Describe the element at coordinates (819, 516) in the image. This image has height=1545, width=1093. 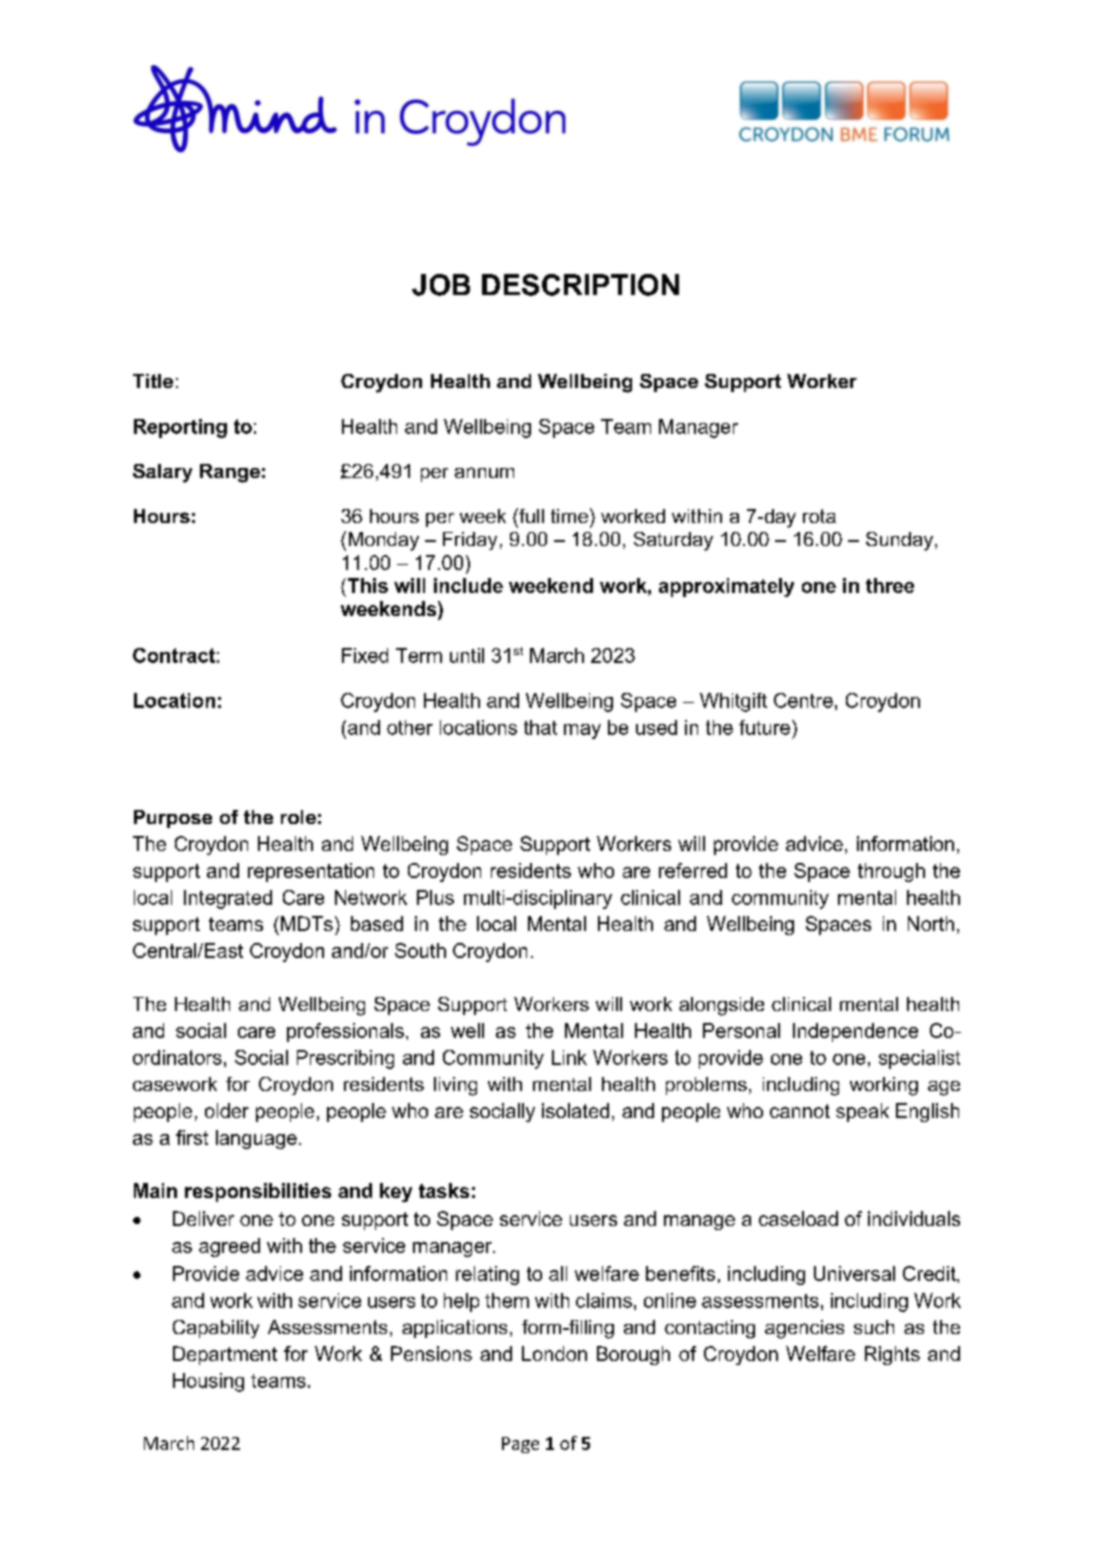
I see `rota` at that location.
